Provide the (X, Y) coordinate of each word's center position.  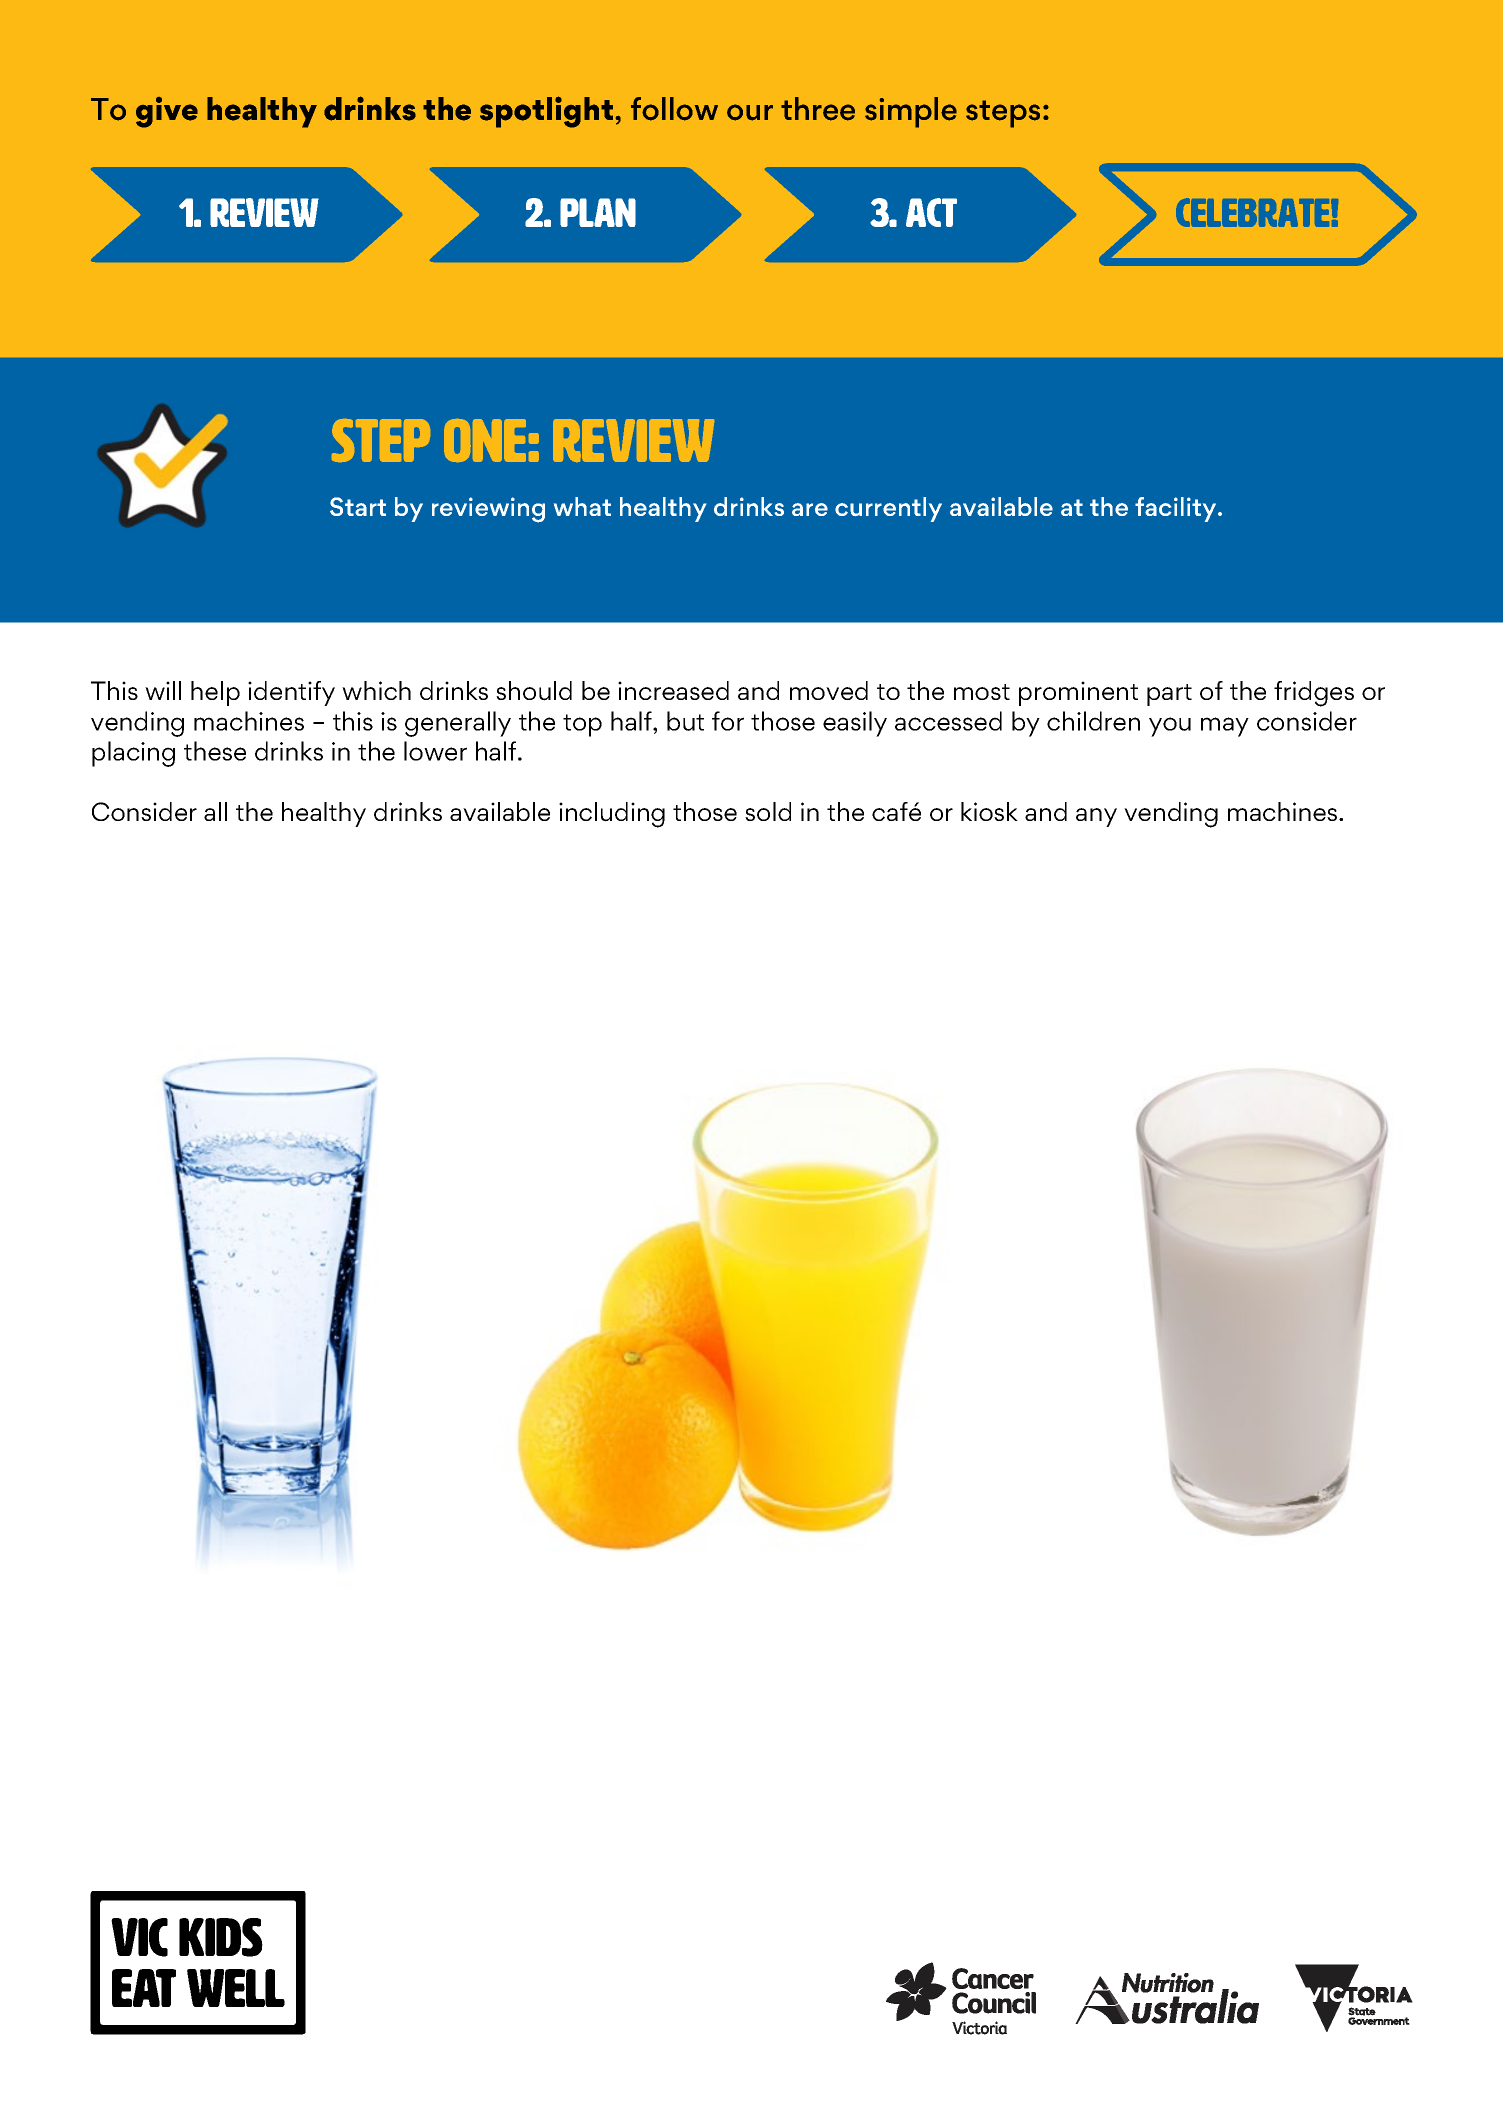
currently (888, 509)
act (931, 212)
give (167, 112)
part (1169, 695)
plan (598, 212)
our (750, 112)
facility (1177, 509)
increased (673, 690)
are (810, 509)
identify (291, 693)
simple (911, 112)
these (215, 751)
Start (358, 506)
